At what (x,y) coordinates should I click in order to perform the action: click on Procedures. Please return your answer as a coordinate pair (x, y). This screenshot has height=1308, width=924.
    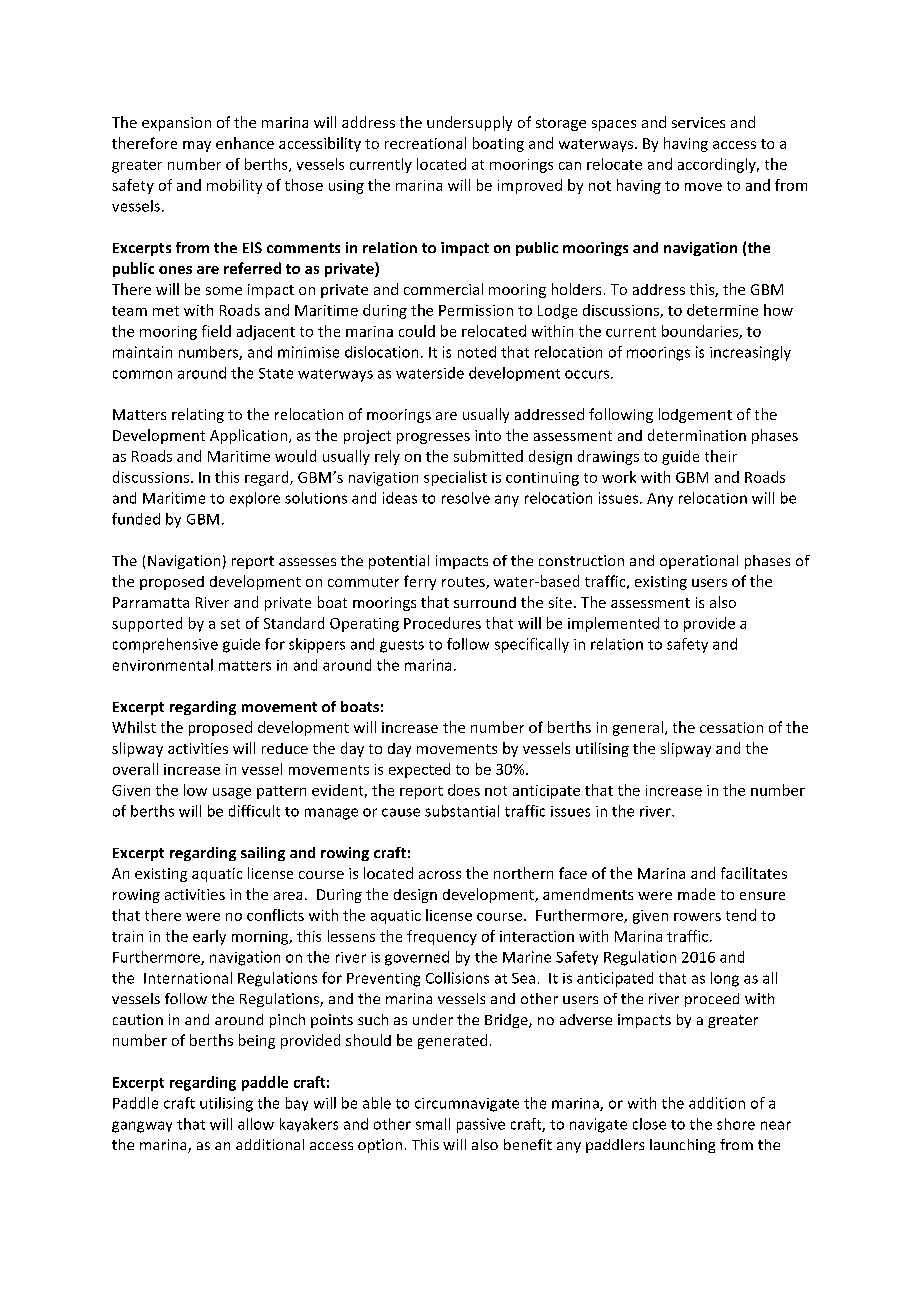
    Looking at the image, I should click on (442, 623).
